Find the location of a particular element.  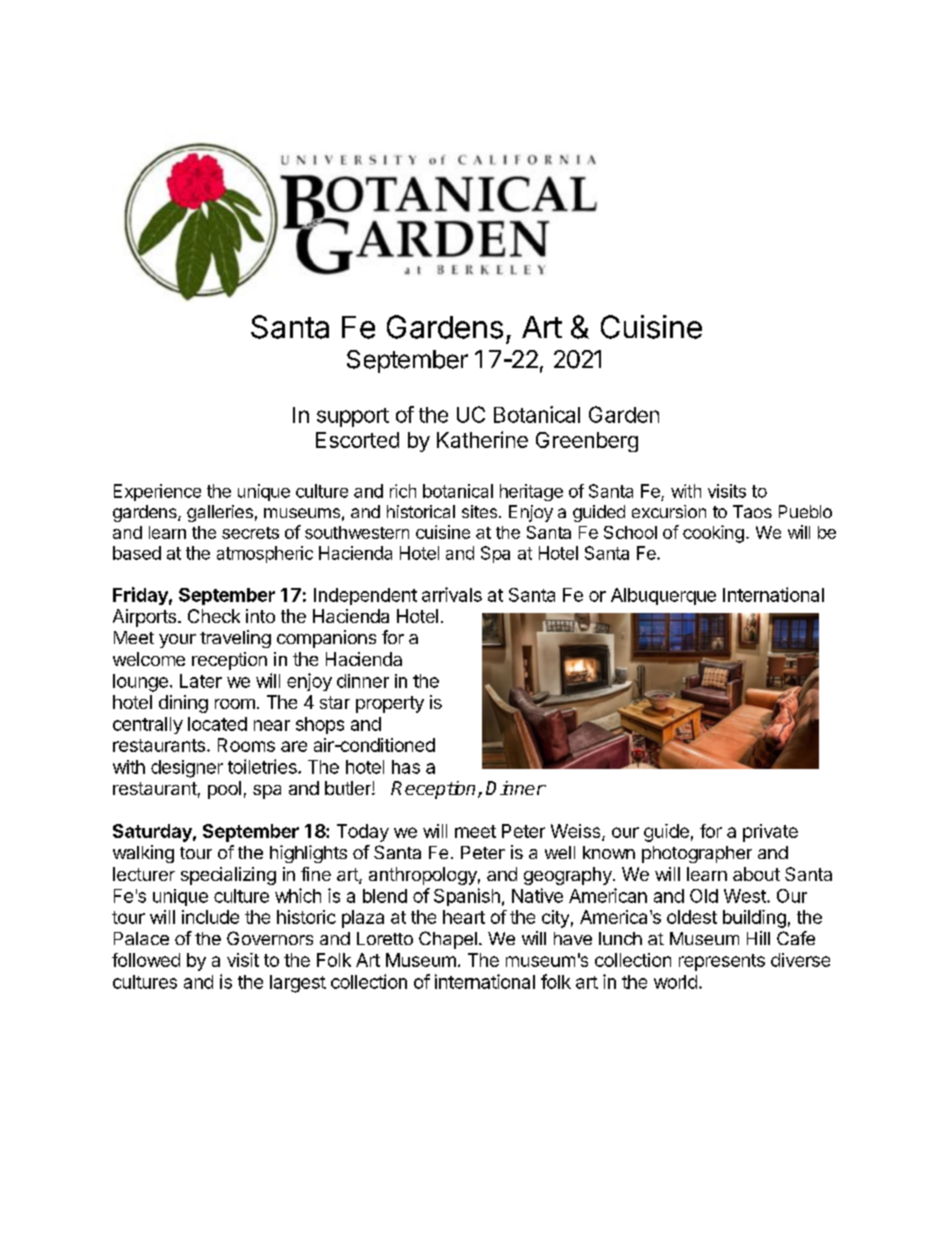

dining is located at coordinates (183, 704).
